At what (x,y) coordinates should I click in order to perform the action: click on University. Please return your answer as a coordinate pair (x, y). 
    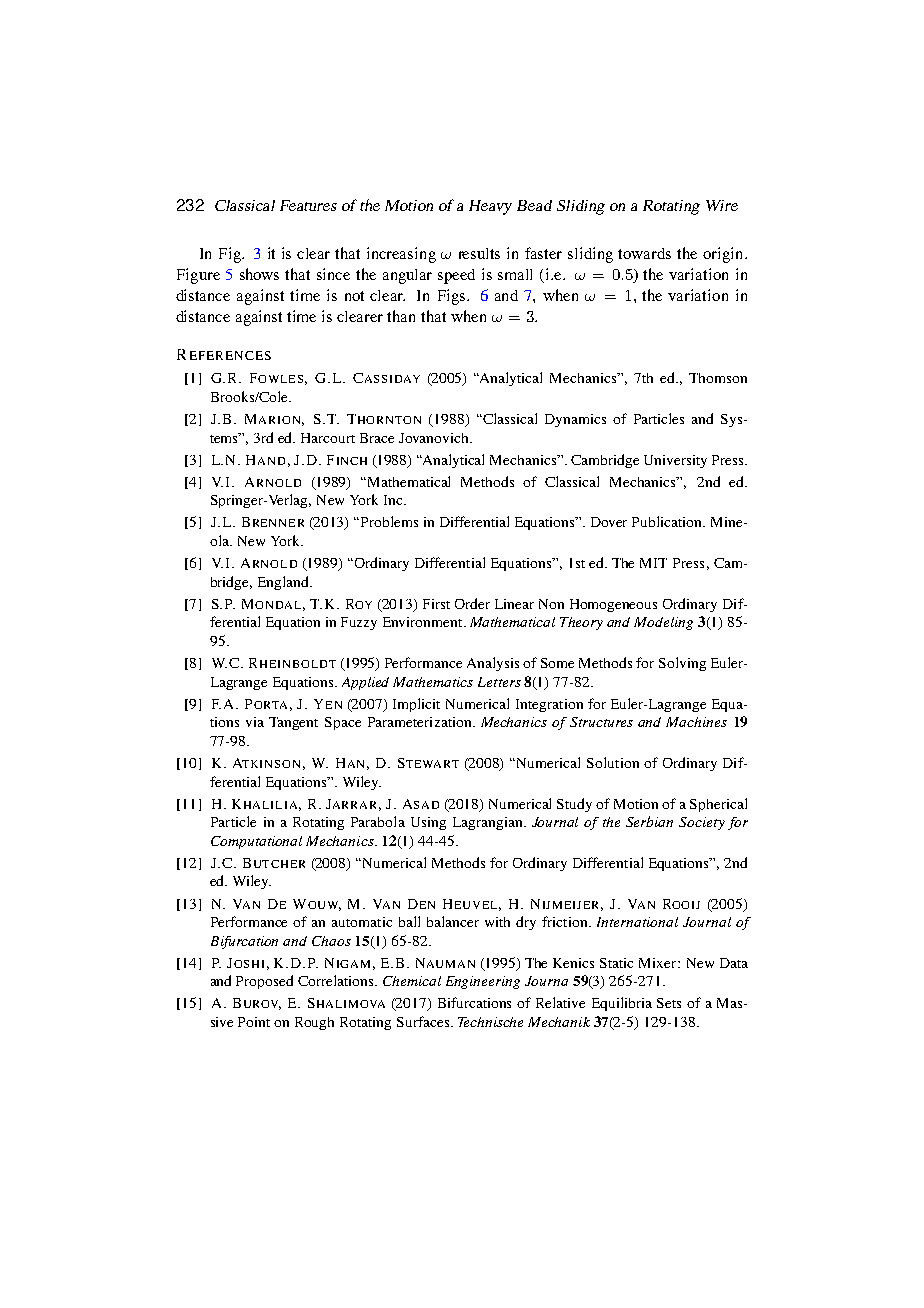
    Looking at the image, I should click on (675, 461).
